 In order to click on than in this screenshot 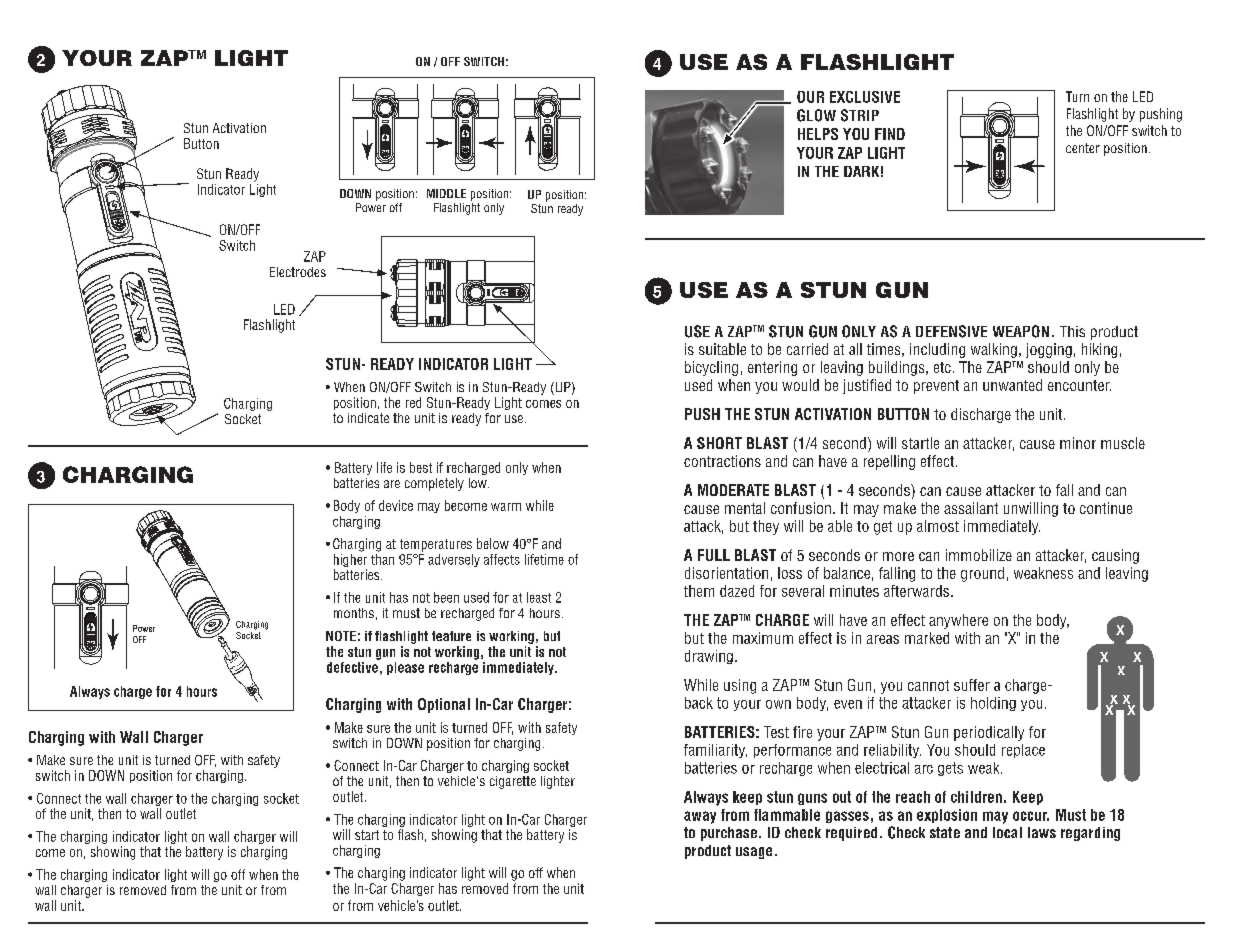, I will do `click(382, 558)`.
